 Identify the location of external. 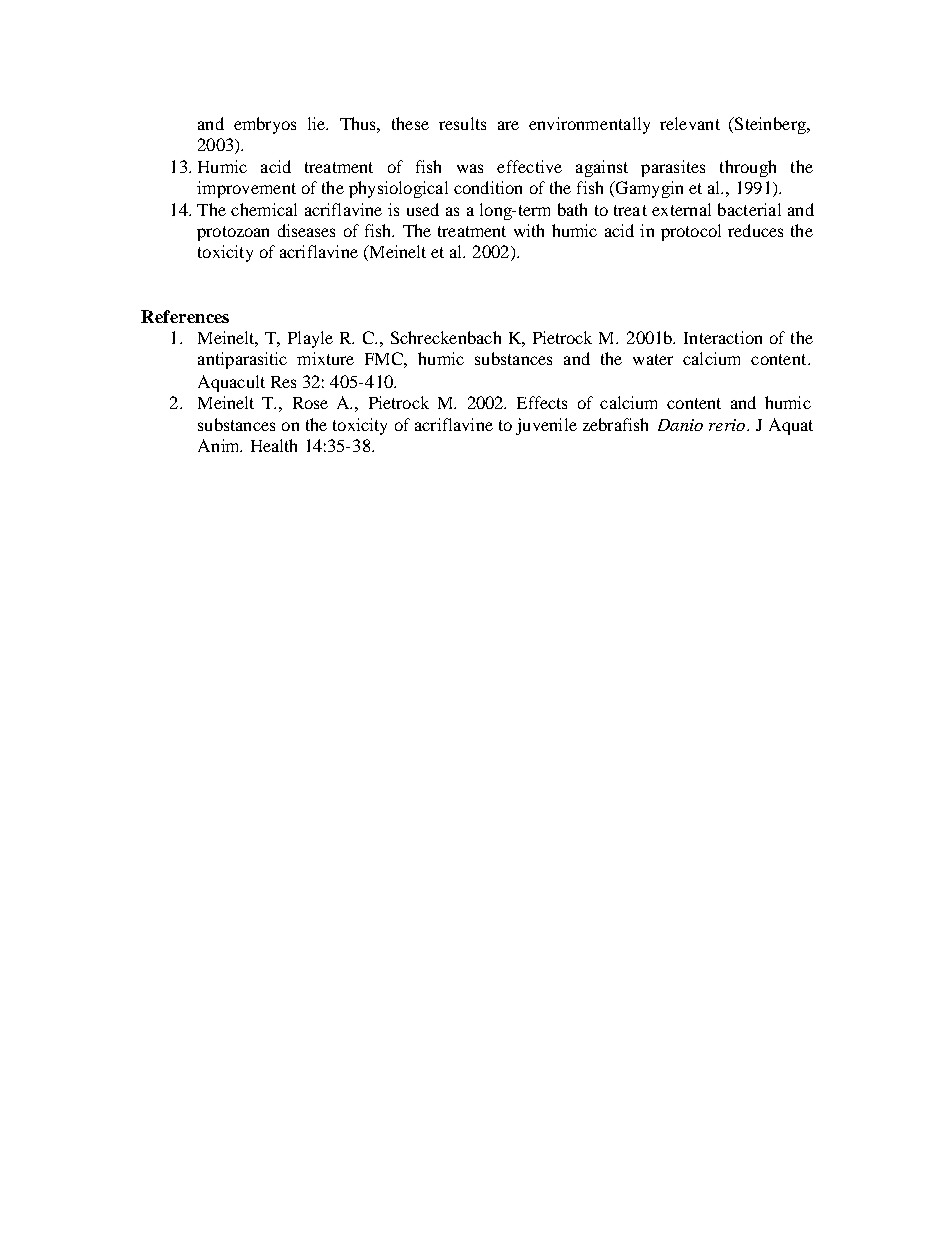
(681, 209).
